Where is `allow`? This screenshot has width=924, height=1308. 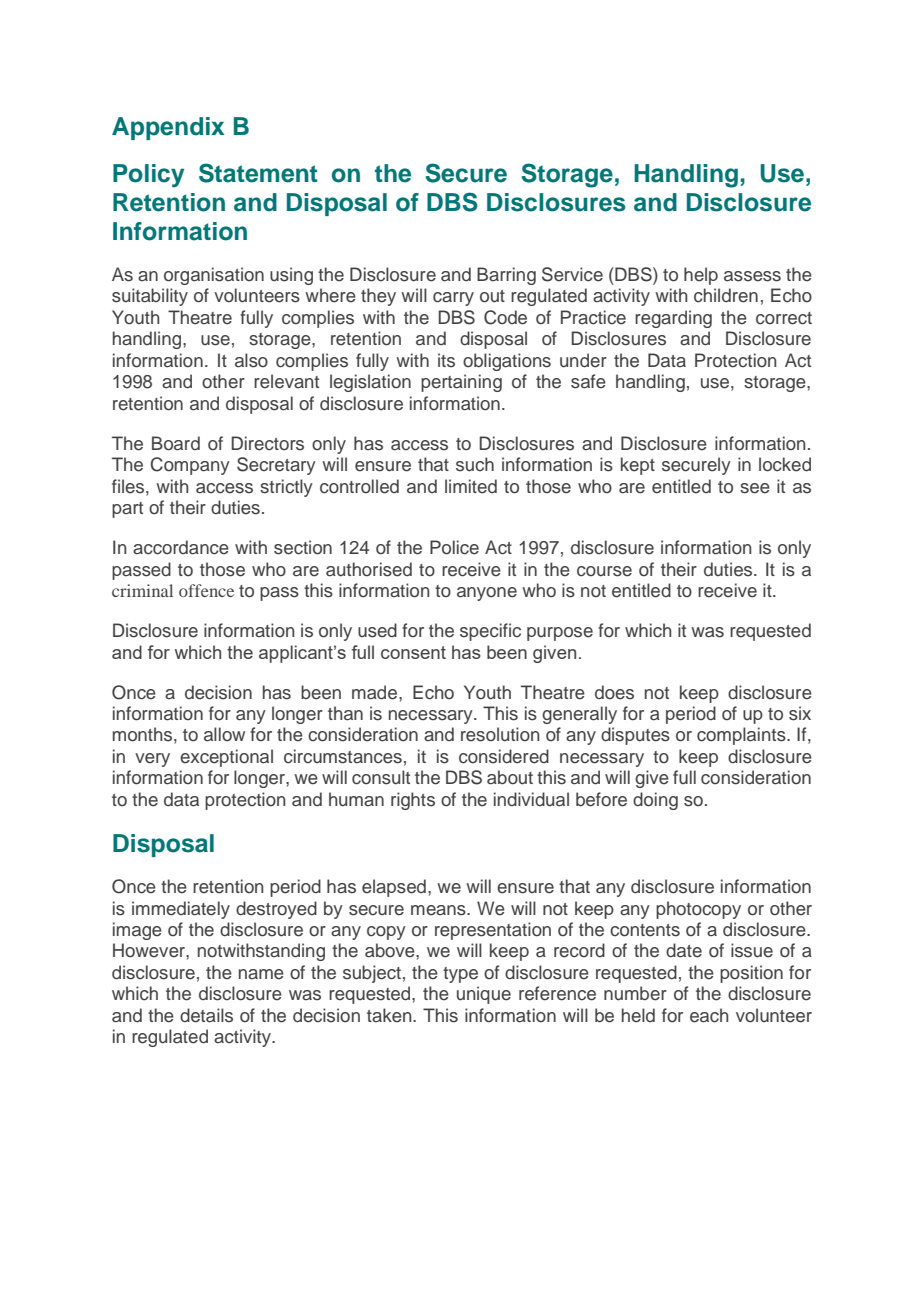 allow is located at coordinates (224, 734).
